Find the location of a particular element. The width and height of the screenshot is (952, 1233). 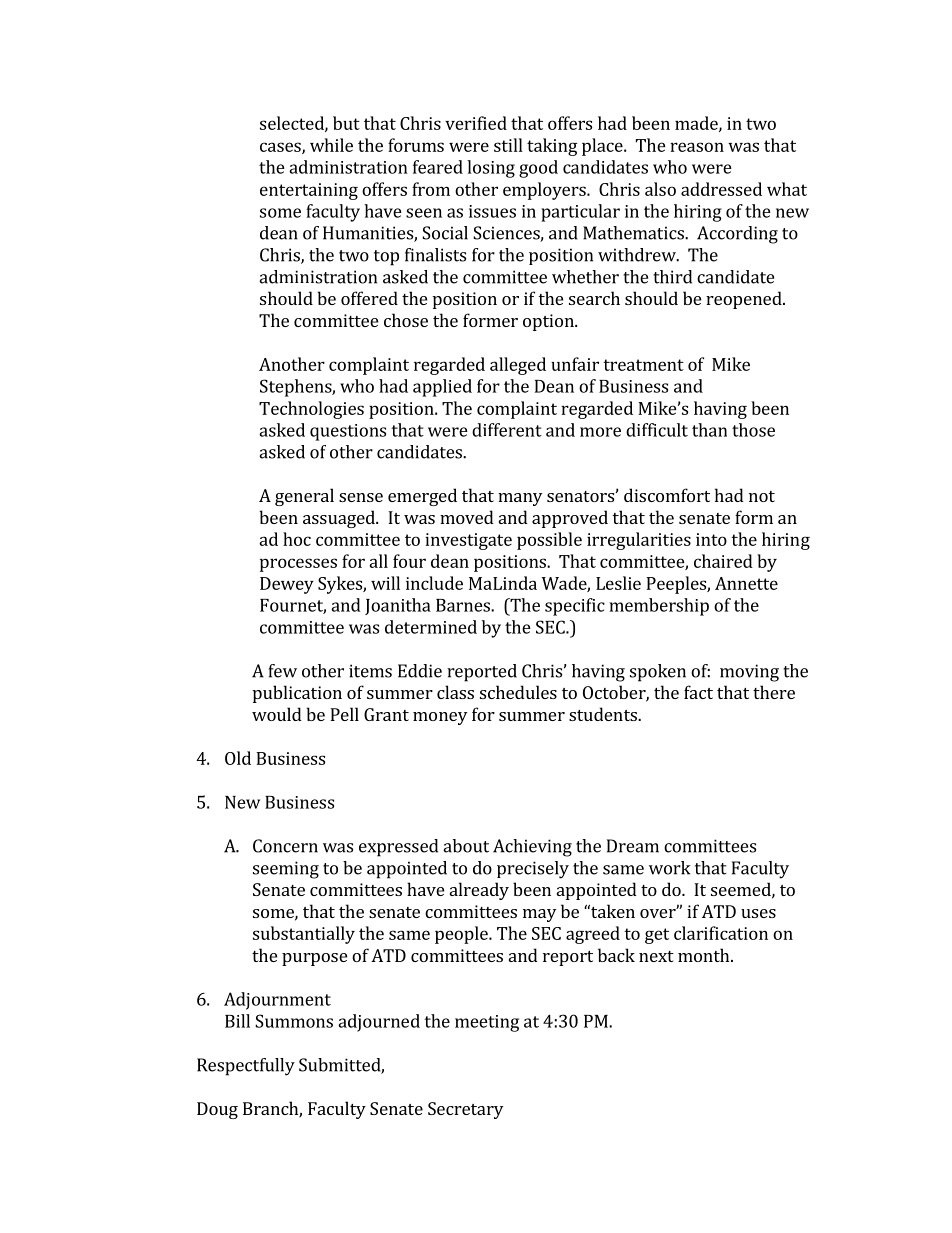

cases is located at coordinates (281, 148).
